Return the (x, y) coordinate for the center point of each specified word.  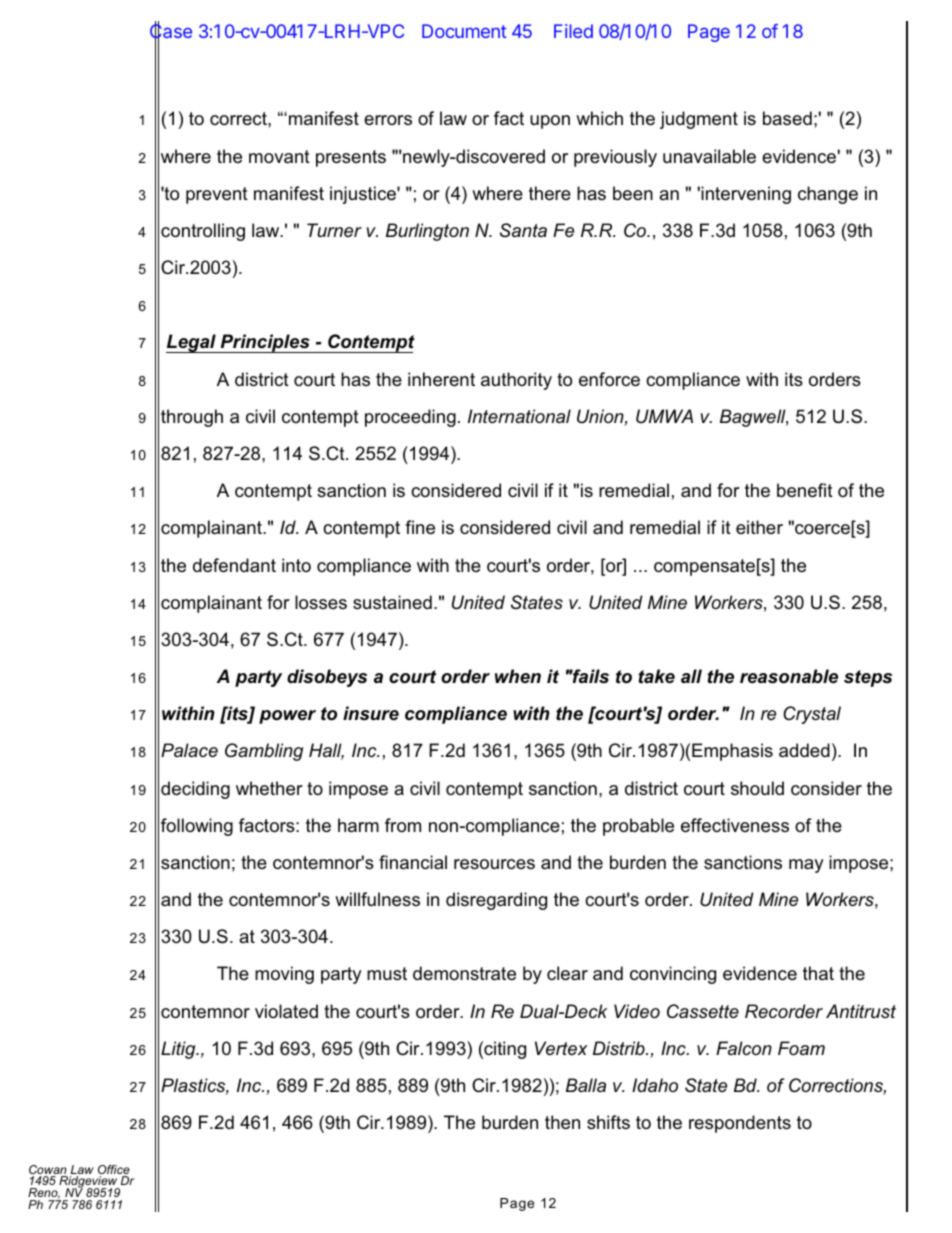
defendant (234, 565)
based (787, 118)
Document (464, 31)
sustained (392, 602)
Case (171, 32)
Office (114, 1171)
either (759, 527)
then (562, 1122)
